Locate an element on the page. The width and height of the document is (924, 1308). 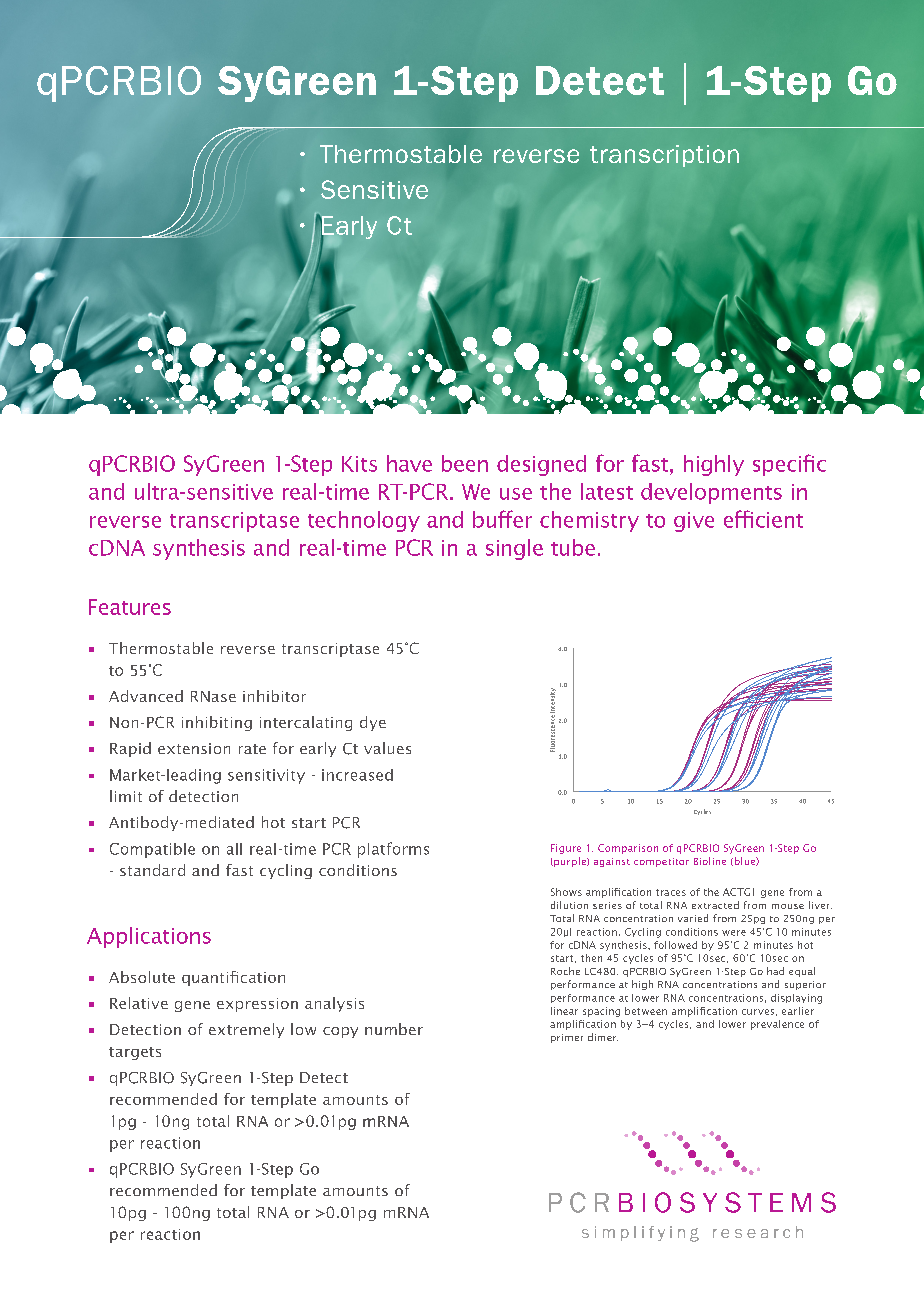
have is located at coordinates (409, 463).
